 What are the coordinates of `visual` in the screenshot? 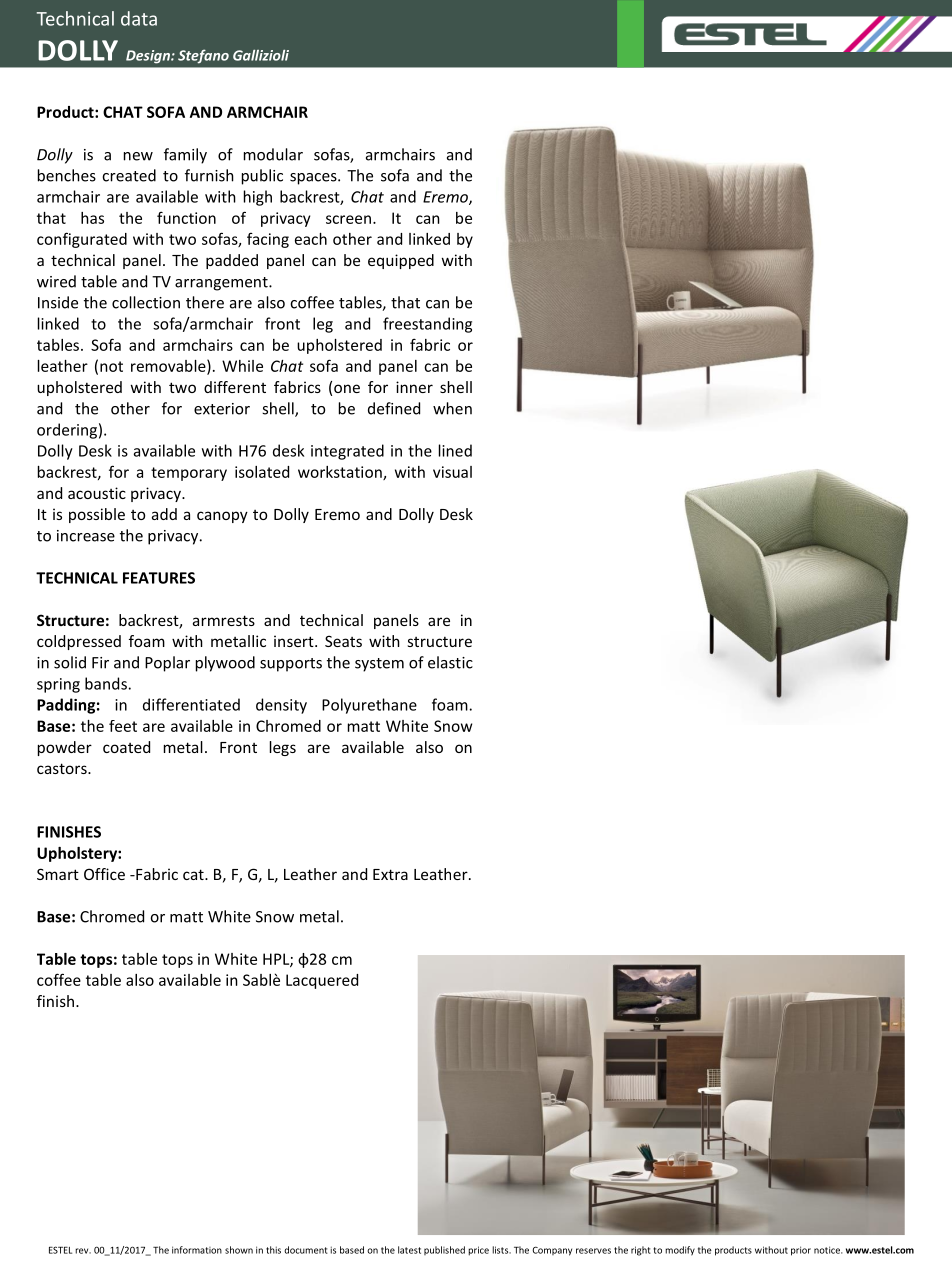 It's located at (452, 472).
